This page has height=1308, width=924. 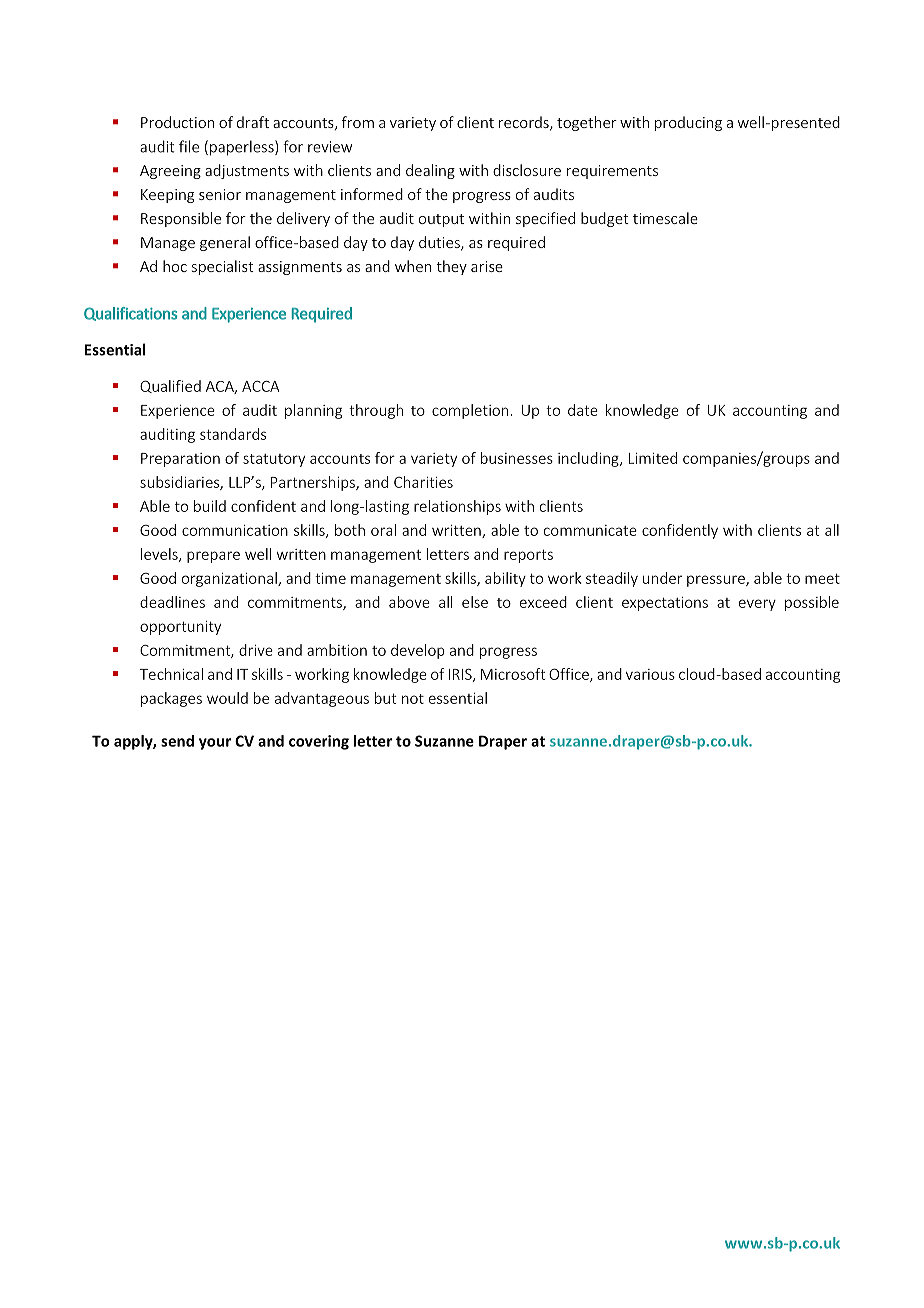 What do you see at coordinates (653, 458) in the page?
I see `Limited` at bounding box center [653, 458].
